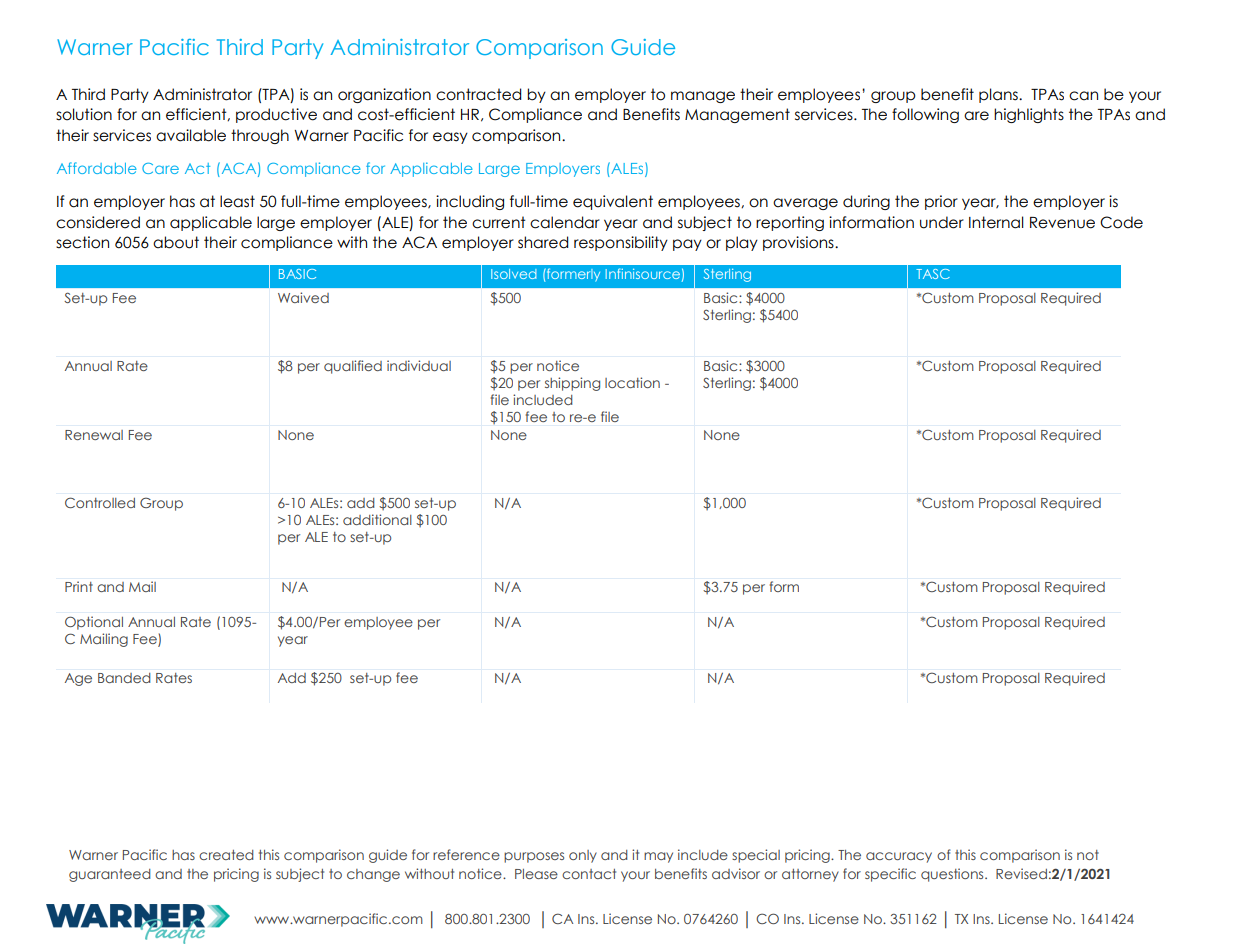 This screenshot has width=1233, height=952. Describe the element at coordinates (353, 367) in the screenshot. I see `qualified` at that location.
